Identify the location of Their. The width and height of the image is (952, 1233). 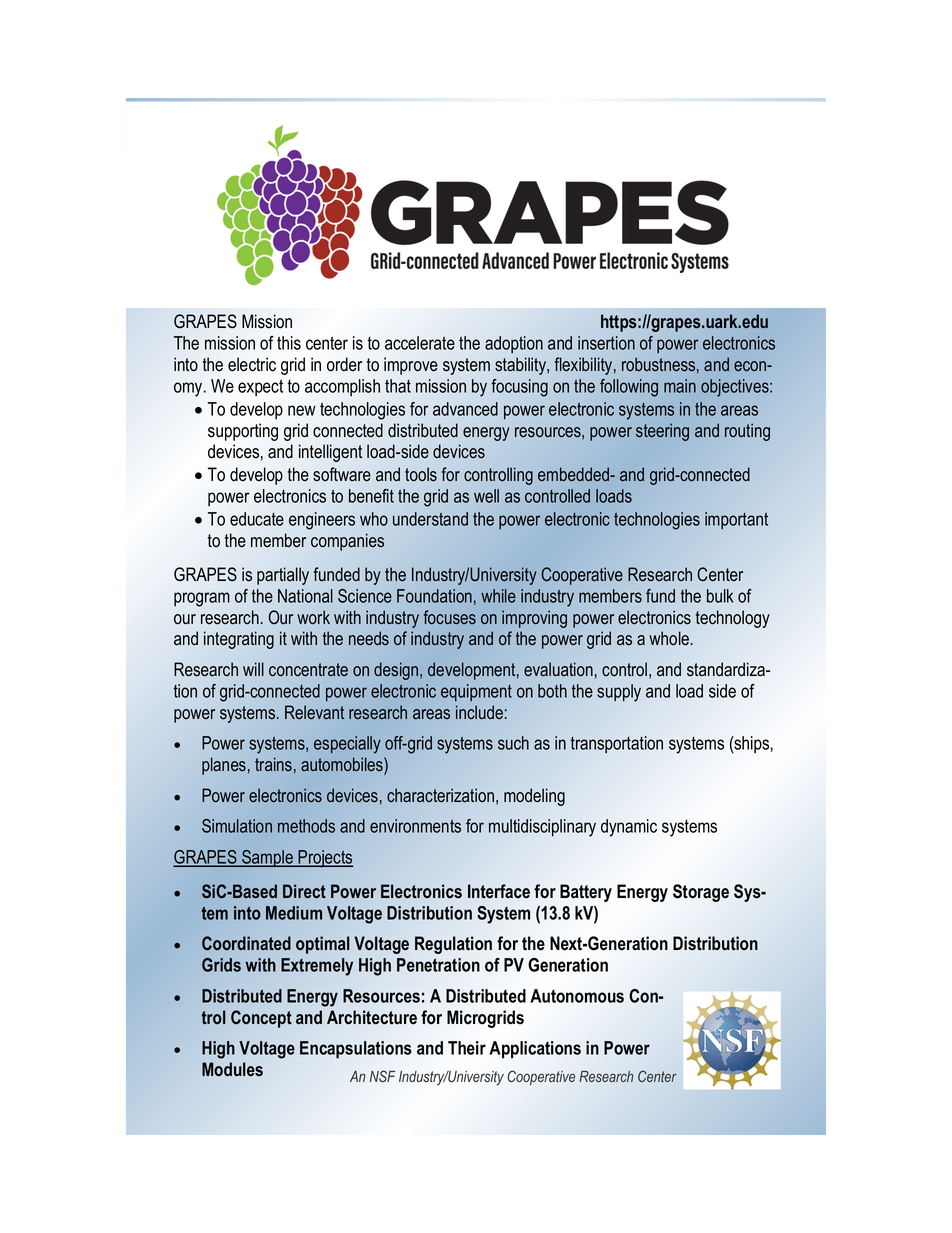
(467, 1048).
